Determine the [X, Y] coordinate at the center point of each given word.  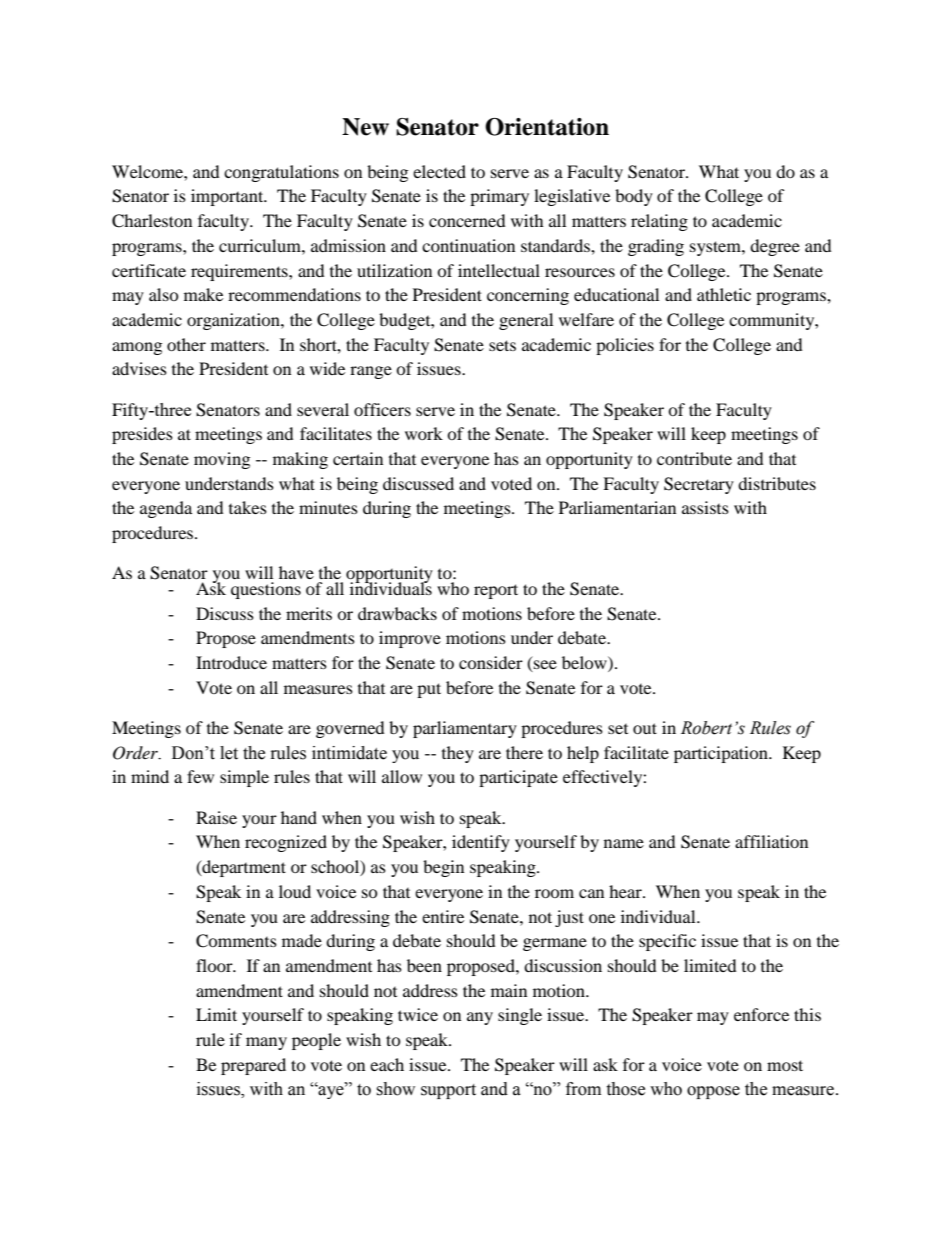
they [458, 754]
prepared [253, 1066]
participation [722, 754]
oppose [713, 1092]
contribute [694, 458]
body [634, 197]
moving [222, 460]
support [448, 1091]
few [200, 776]
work [424, 433]
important [228, 197]
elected [439, 171]
